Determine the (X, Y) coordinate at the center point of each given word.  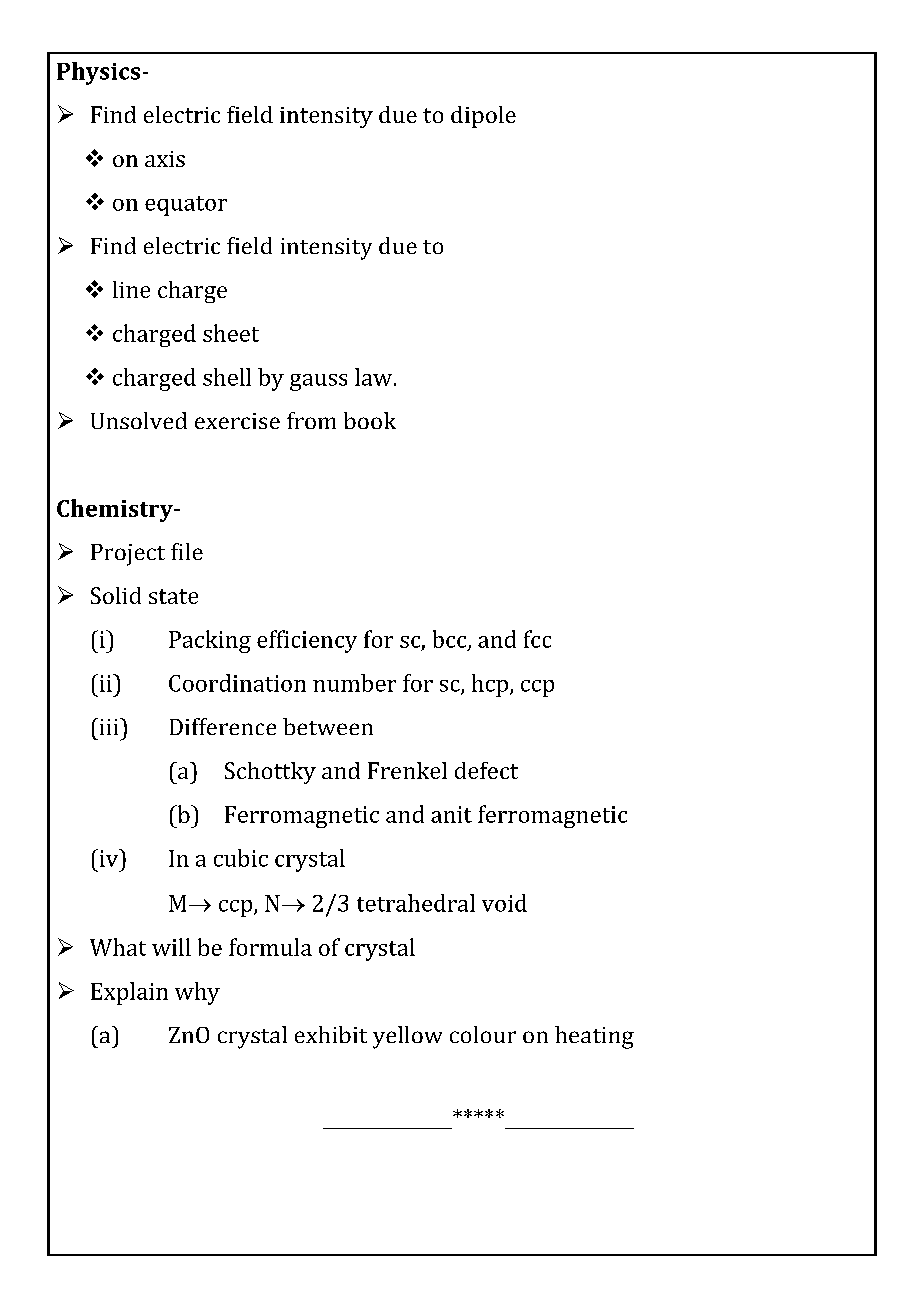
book (370, 420)
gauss (318, 382)
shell (227, 377)
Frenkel (407, 770)
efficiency (307, 641)
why (197, 993)
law (375, 377)
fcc (537, 639)
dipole (483, 117)
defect (486, 770)
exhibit (331, 1034)
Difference (223, 726)
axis (165, 159)
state (173, 596)
